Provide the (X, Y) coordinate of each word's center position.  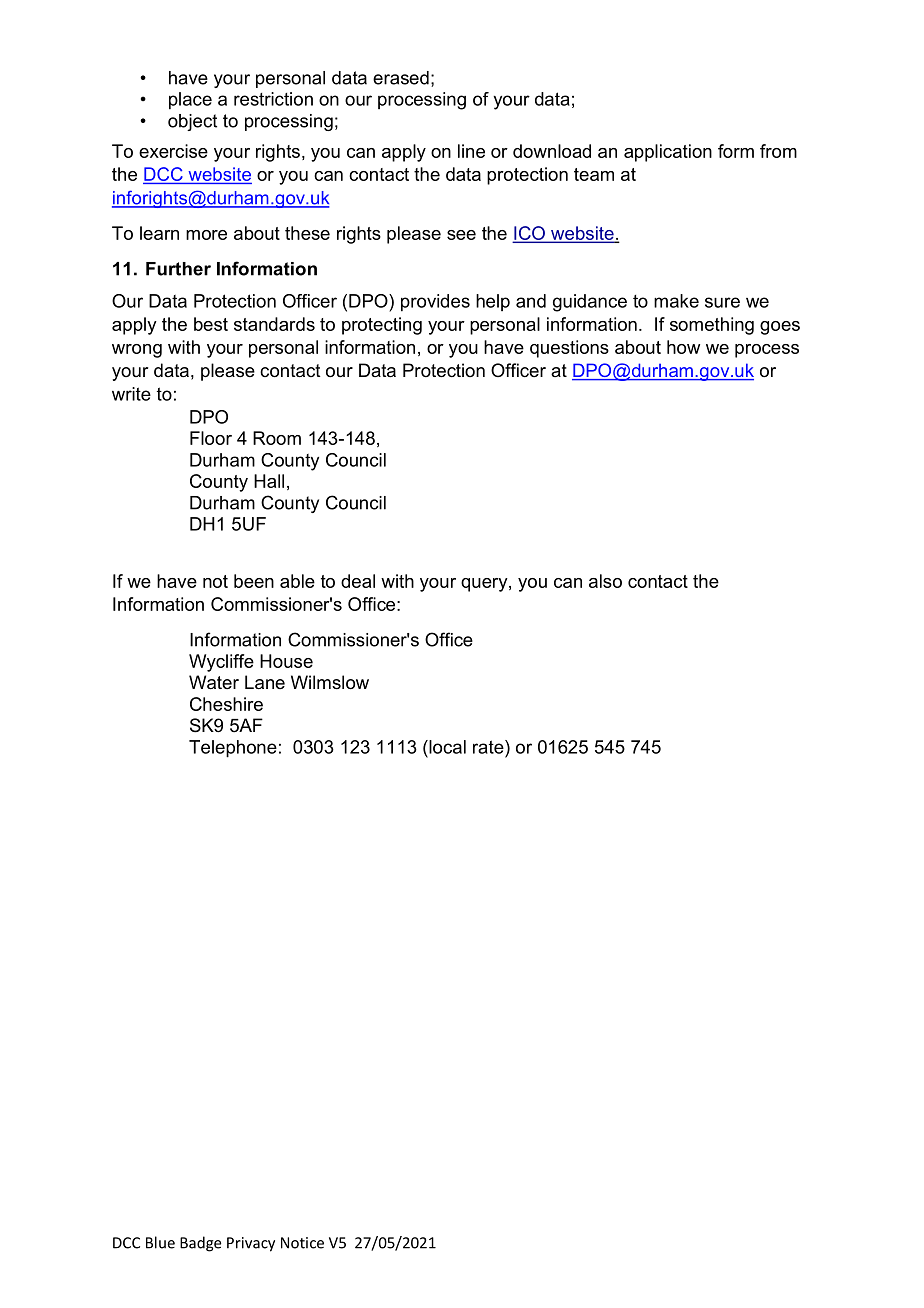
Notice (302, 1243)
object (192, 122)
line (471, 151)
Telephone (233, 749)
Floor (211, 438)
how (683, 347)
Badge (200, 1244)
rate (489, 747)
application (668, 153)
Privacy (251, 1244)
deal (358, 581)
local (446, 747)
